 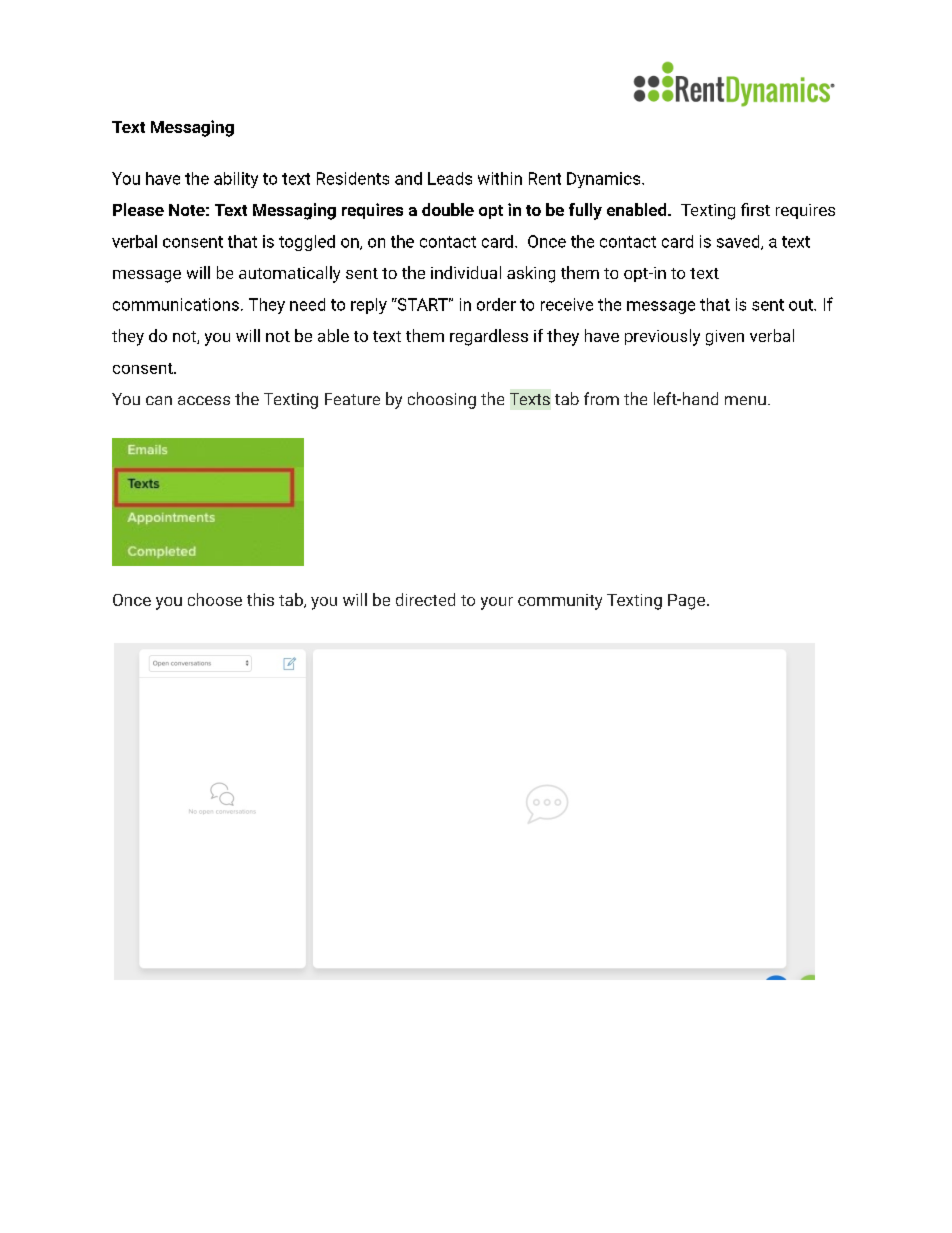 What do you see at coordinates (236, 180) in the document?
I see `ability` at bounding box center [236, 180].
